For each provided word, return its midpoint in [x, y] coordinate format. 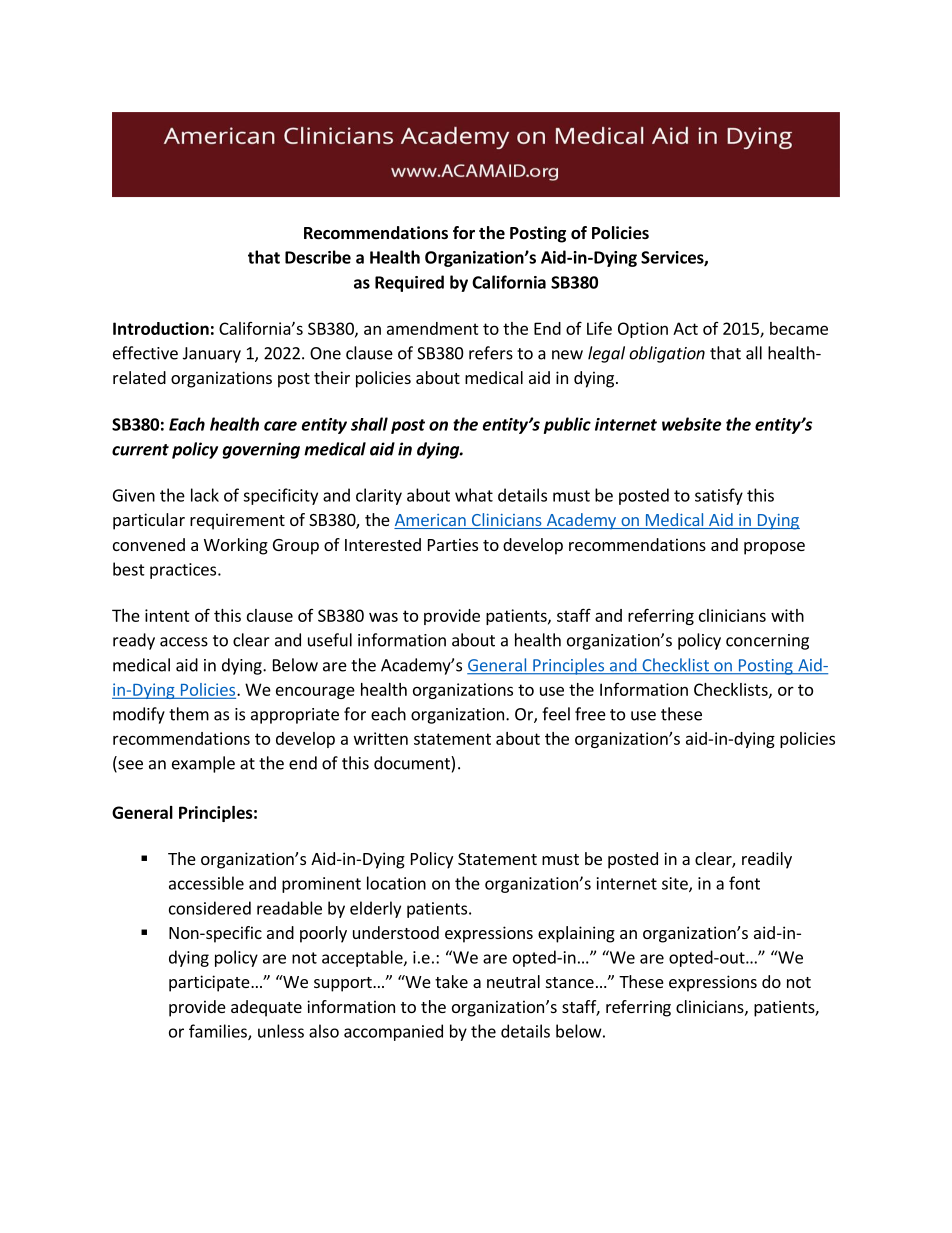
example [203, 764]
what [474, 495]
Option [643, 330]
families [219, 1032]
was [383, 617]
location [396, 883]
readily [767, 860]
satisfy [719, 496]
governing [261, 450]
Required [409, 283]
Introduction [161, 328]
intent [167, 615]
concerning [767, 642]
